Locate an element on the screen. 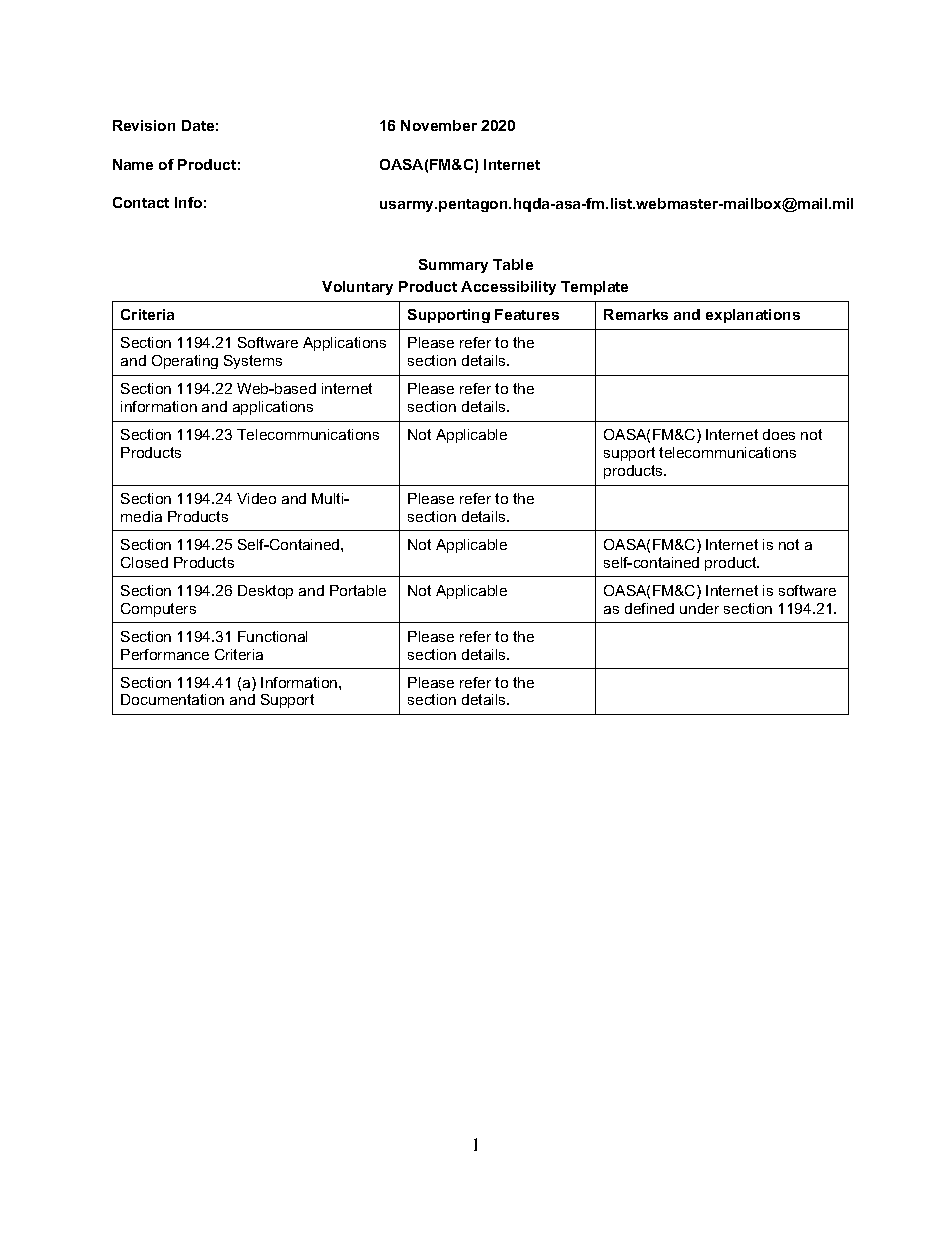  Template is located at coordinates (594, 288).
